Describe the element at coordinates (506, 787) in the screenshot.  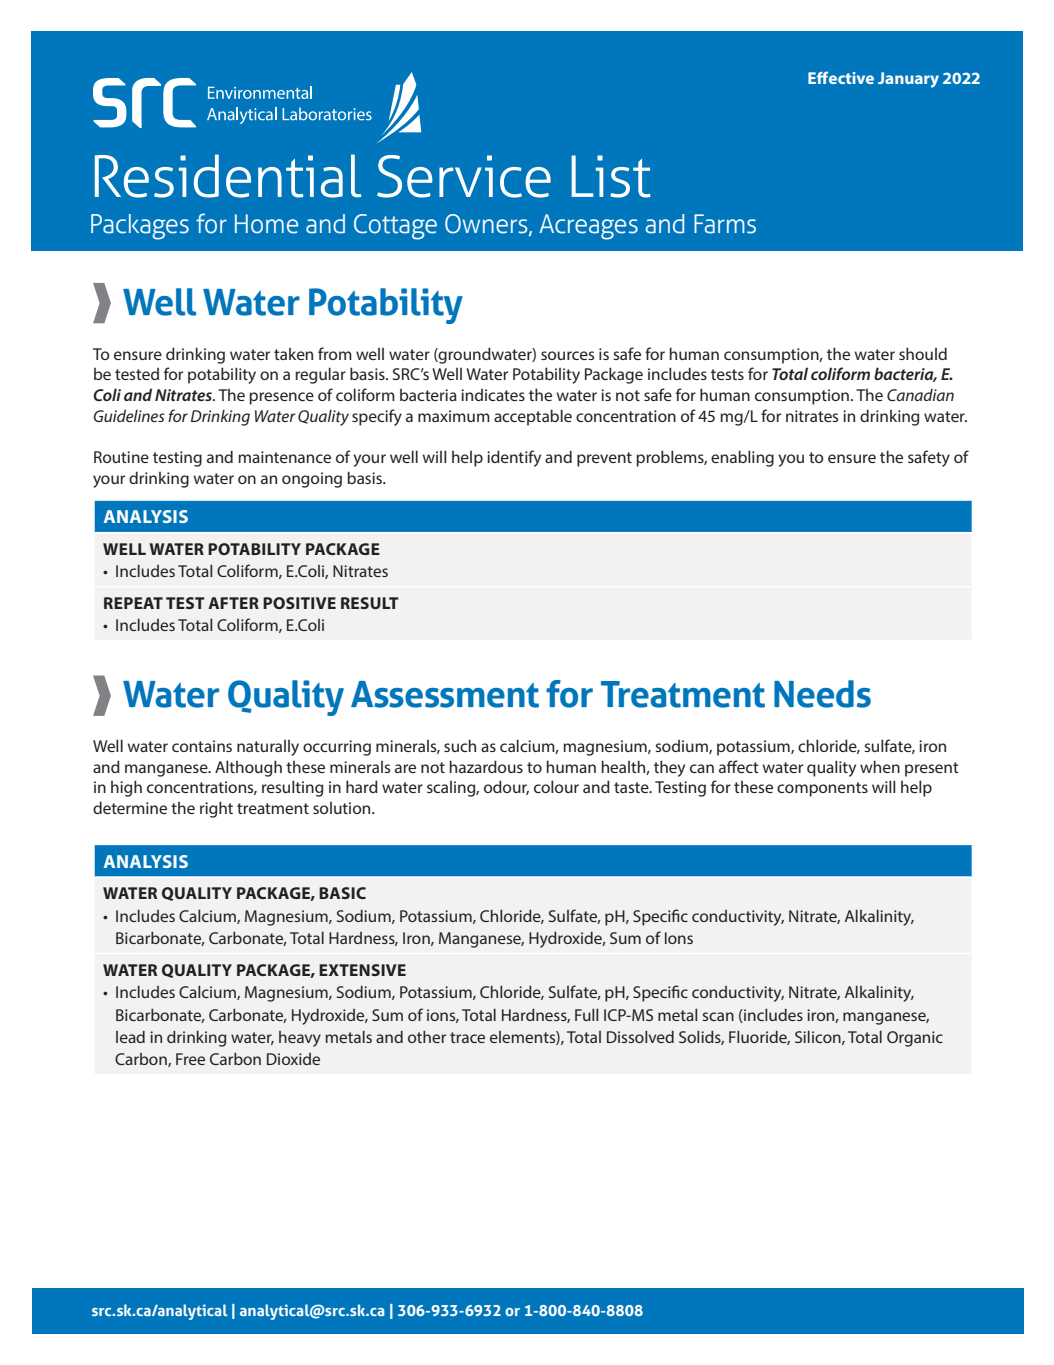
I see `odour` at that location.
